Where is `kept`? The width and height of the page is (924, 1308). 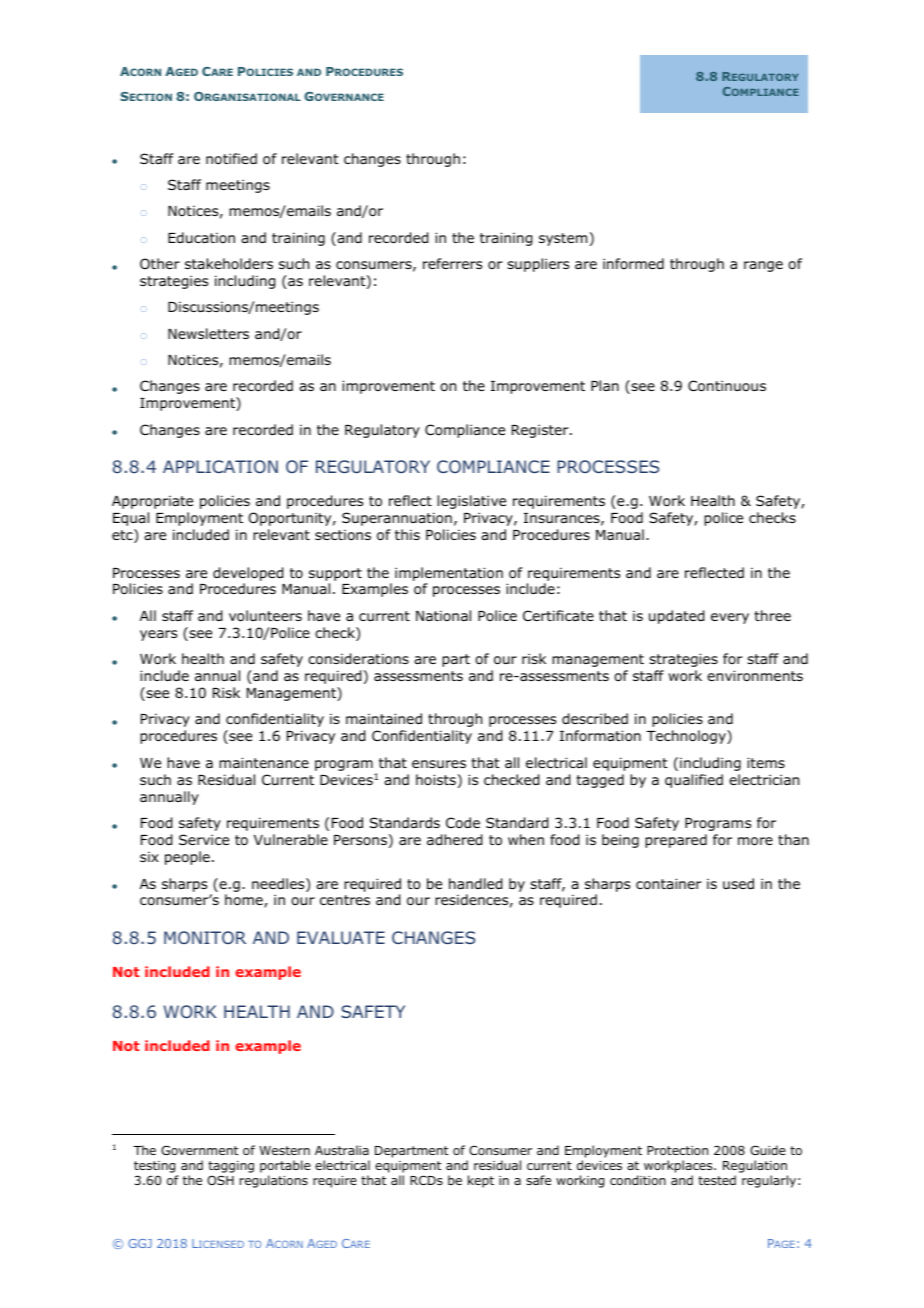 kept is located at coordinates (481, 1181).
